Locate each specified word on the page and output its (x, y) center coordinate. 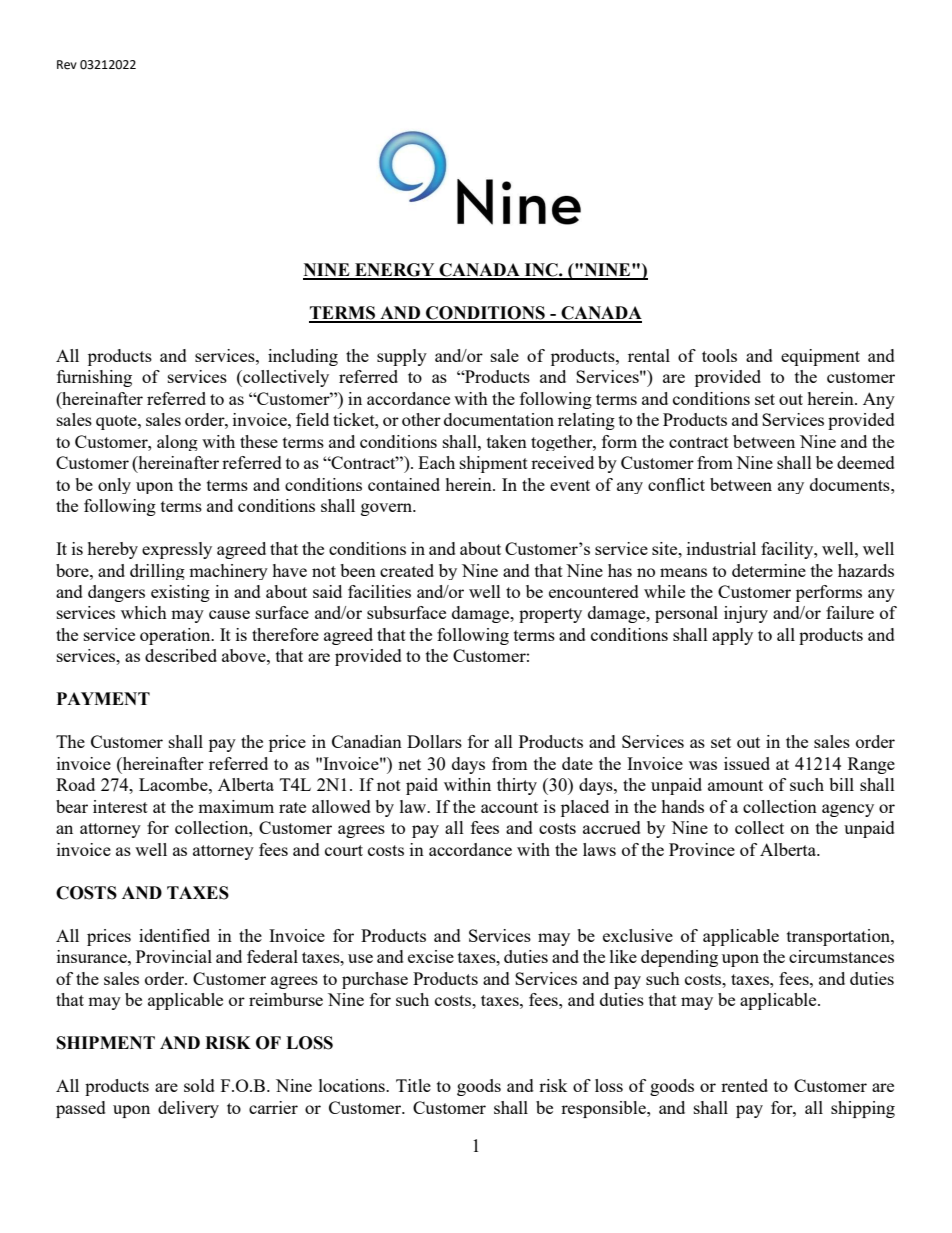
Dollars (434, 741)
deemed (866, 462)
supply (402, 357)
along (177, 443)
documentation (499, 419)
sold (199, 1085)
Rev (67, 65)
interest (120, 806)
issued (747, 763)
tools (719, 355)
